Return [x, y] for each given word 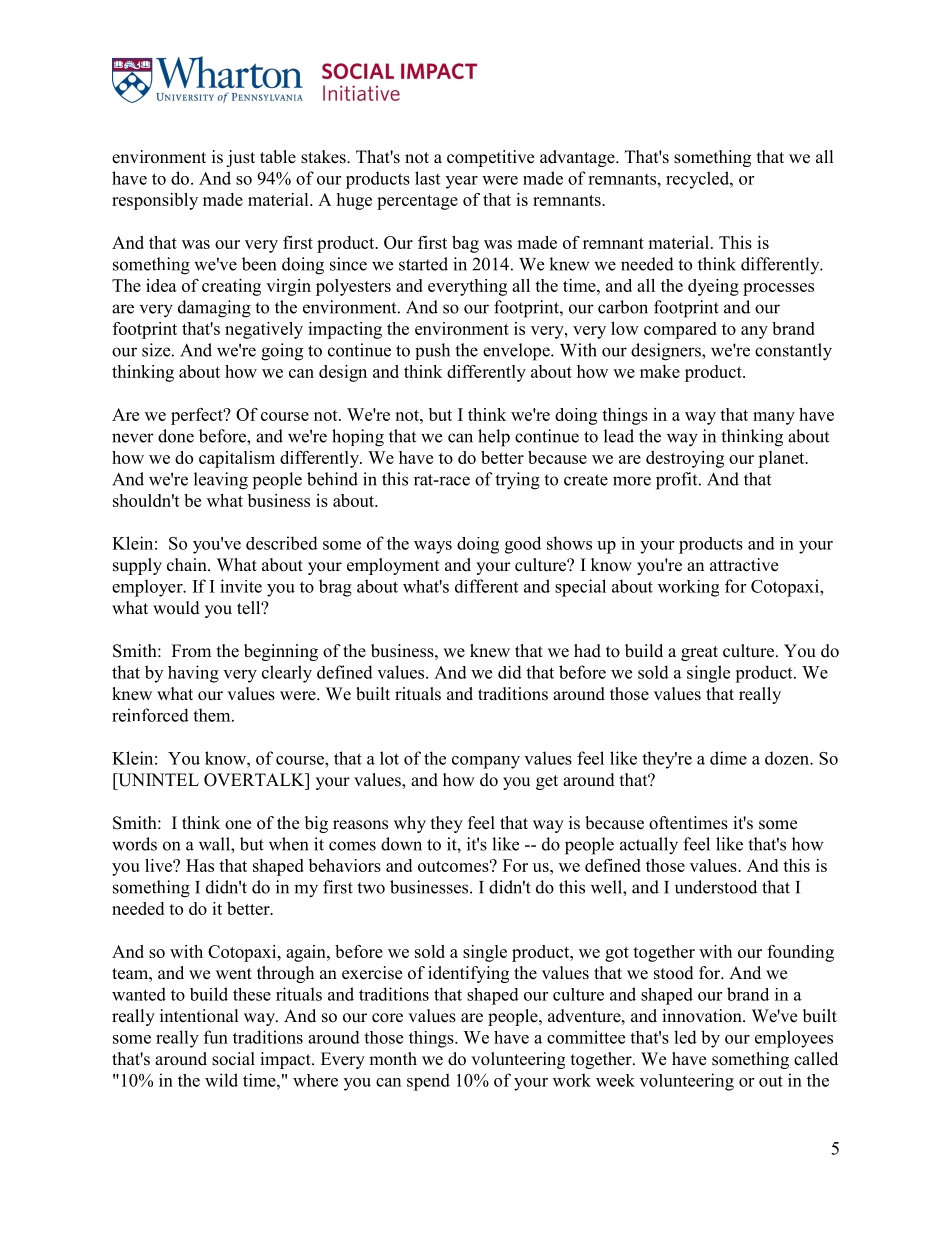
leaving [221, 481]
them [213, 715]
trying [517, 481]
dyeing [713, 287]
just [240, 158]
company [486, 762]
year [462, 182]
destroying [685, 459]
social [233, 1059]
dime [728, 758]
